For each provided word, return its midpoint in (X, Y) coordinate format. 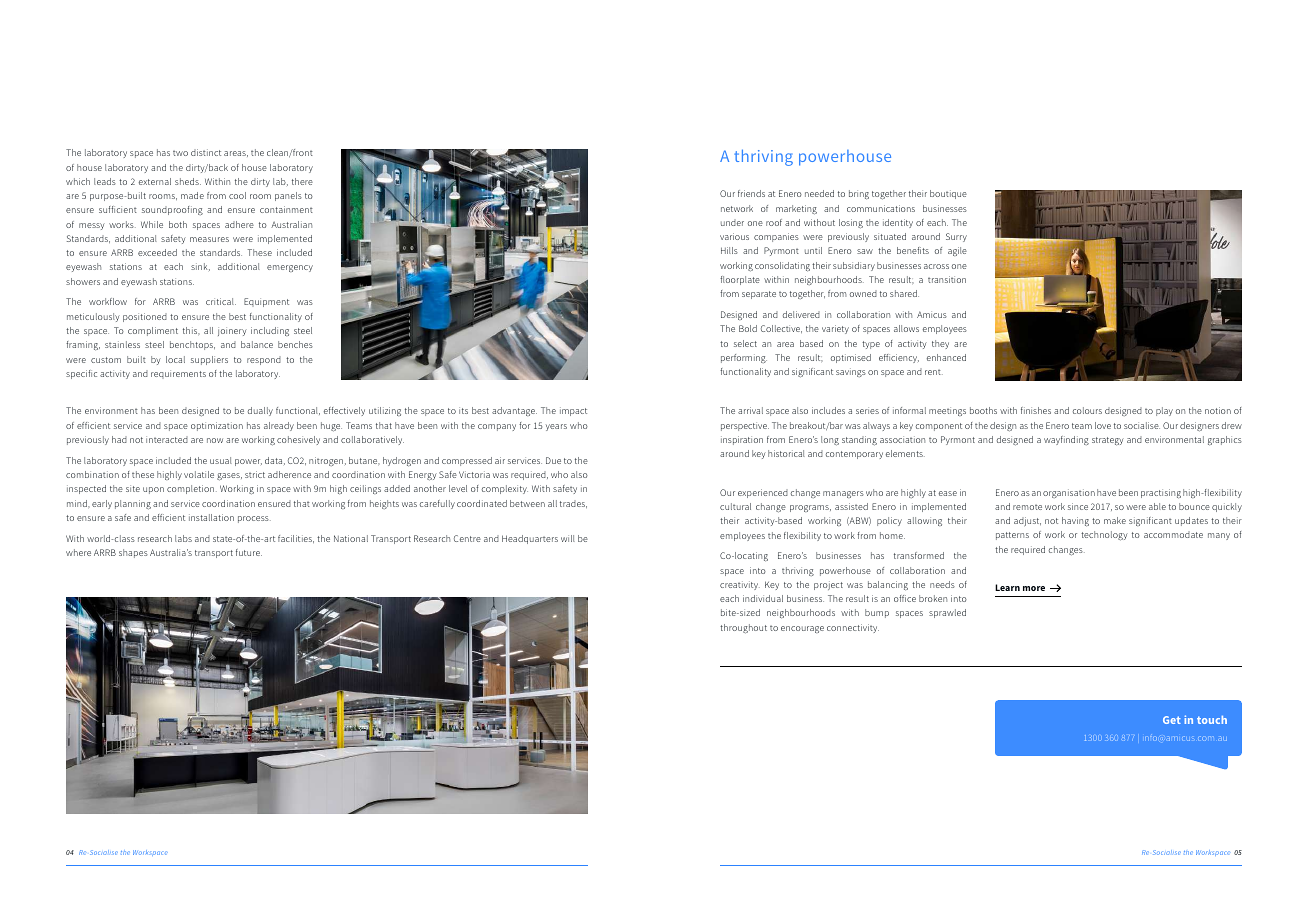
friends (751, 193)
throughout (743, 629)
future (249, 552)
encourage (802, 629)
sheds (188, 181)
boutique (948, 194)
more (1034, 588)
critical (221, 301)
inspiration (742, 440)
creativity (740, 585)
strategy (1108, 441)
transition (947, 279)
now (215, 440)
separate (759, 295)
